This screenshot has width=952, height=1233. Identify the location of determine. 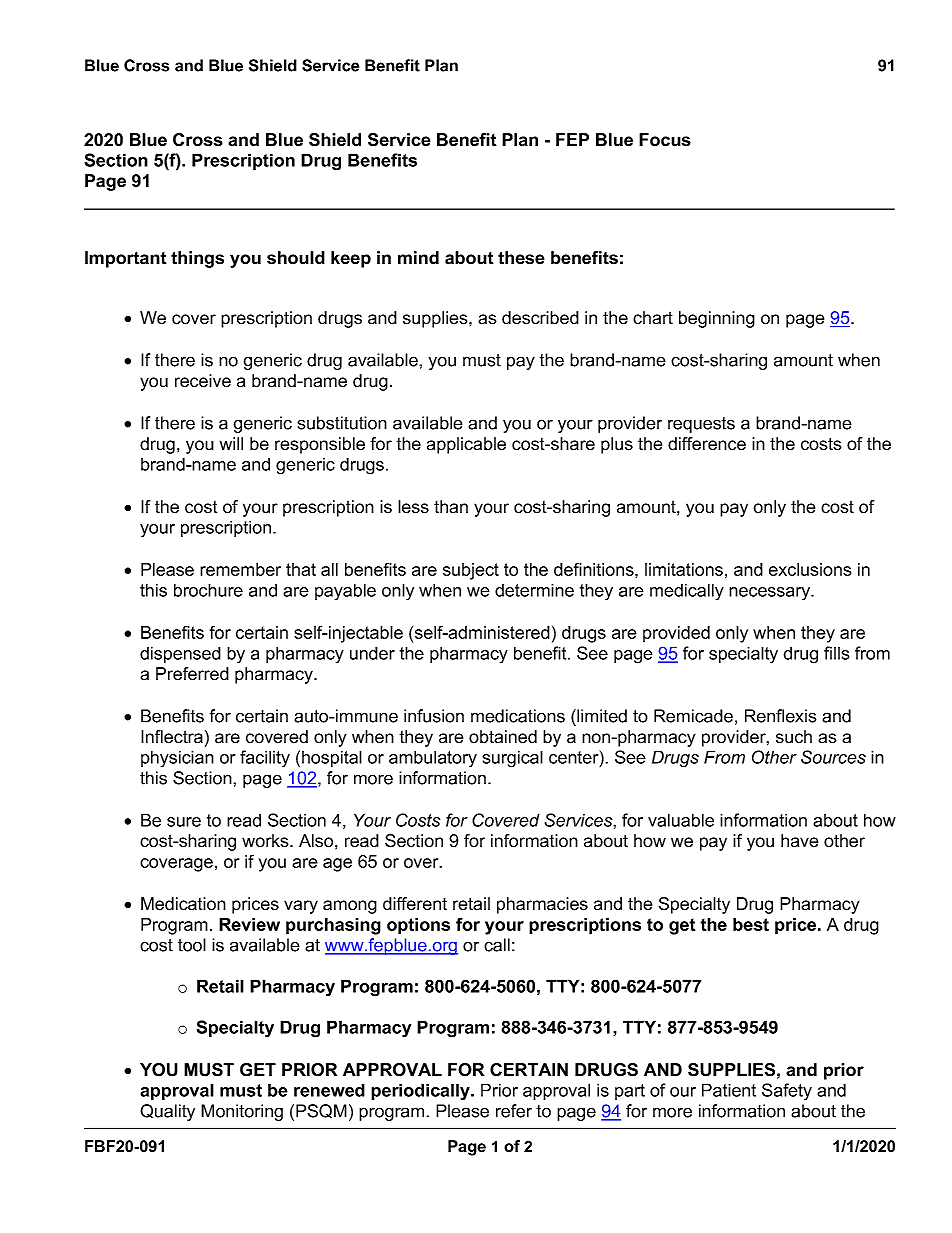
(534, 590).
